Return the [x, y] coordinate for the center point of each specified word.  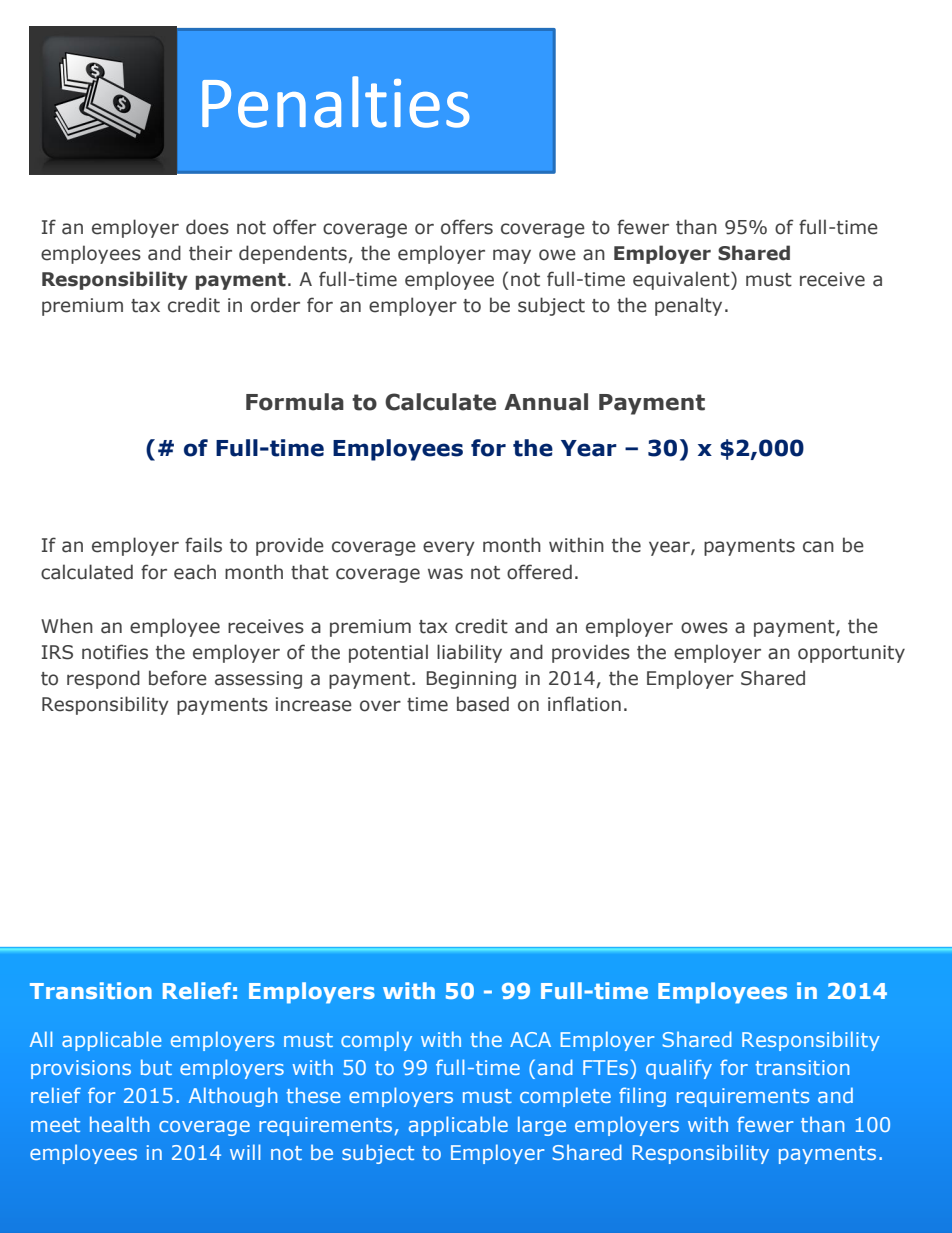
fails [203, 545]
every [449, 548]
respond [103, 679]
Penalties [336, 102]
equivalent [682, 280]
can [818, 547]
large [542, 1126]
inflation [584, 704]
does [207, 227]
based [483, 704]
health [119, 1124]
